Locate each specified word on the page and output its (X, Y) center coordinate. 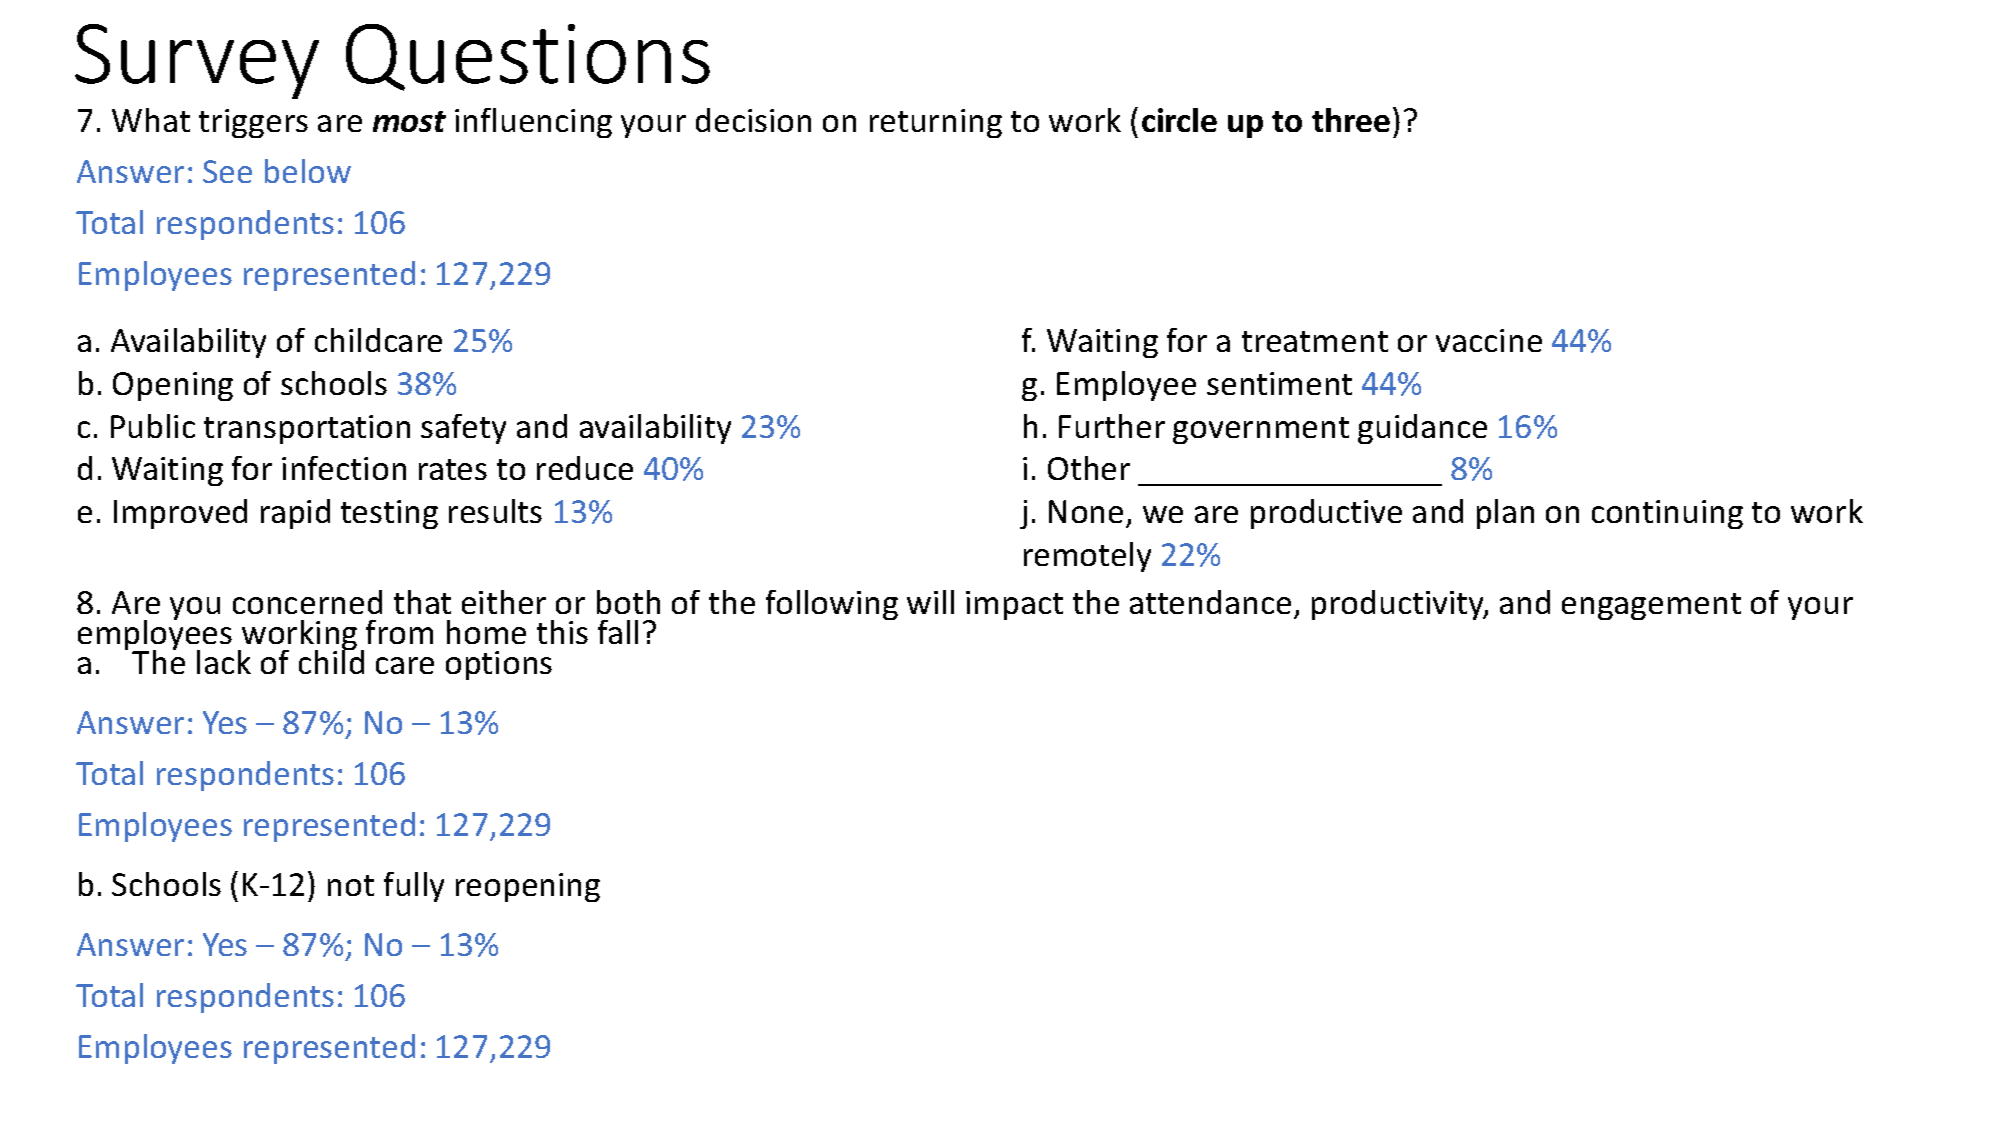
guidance (1422, 429)
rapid (295, 514)
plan (1505, 514)
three (1351, 120)
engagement (1651, 606)
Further (1112, 426)
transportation (307, 429)
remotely (1087, 557)
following (832, 605)
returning (936, 123)
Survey (197, 61)
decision (753, 120)
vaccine (1489, 340)
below (308, 171)
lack (224, 662)
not (351, 885)
